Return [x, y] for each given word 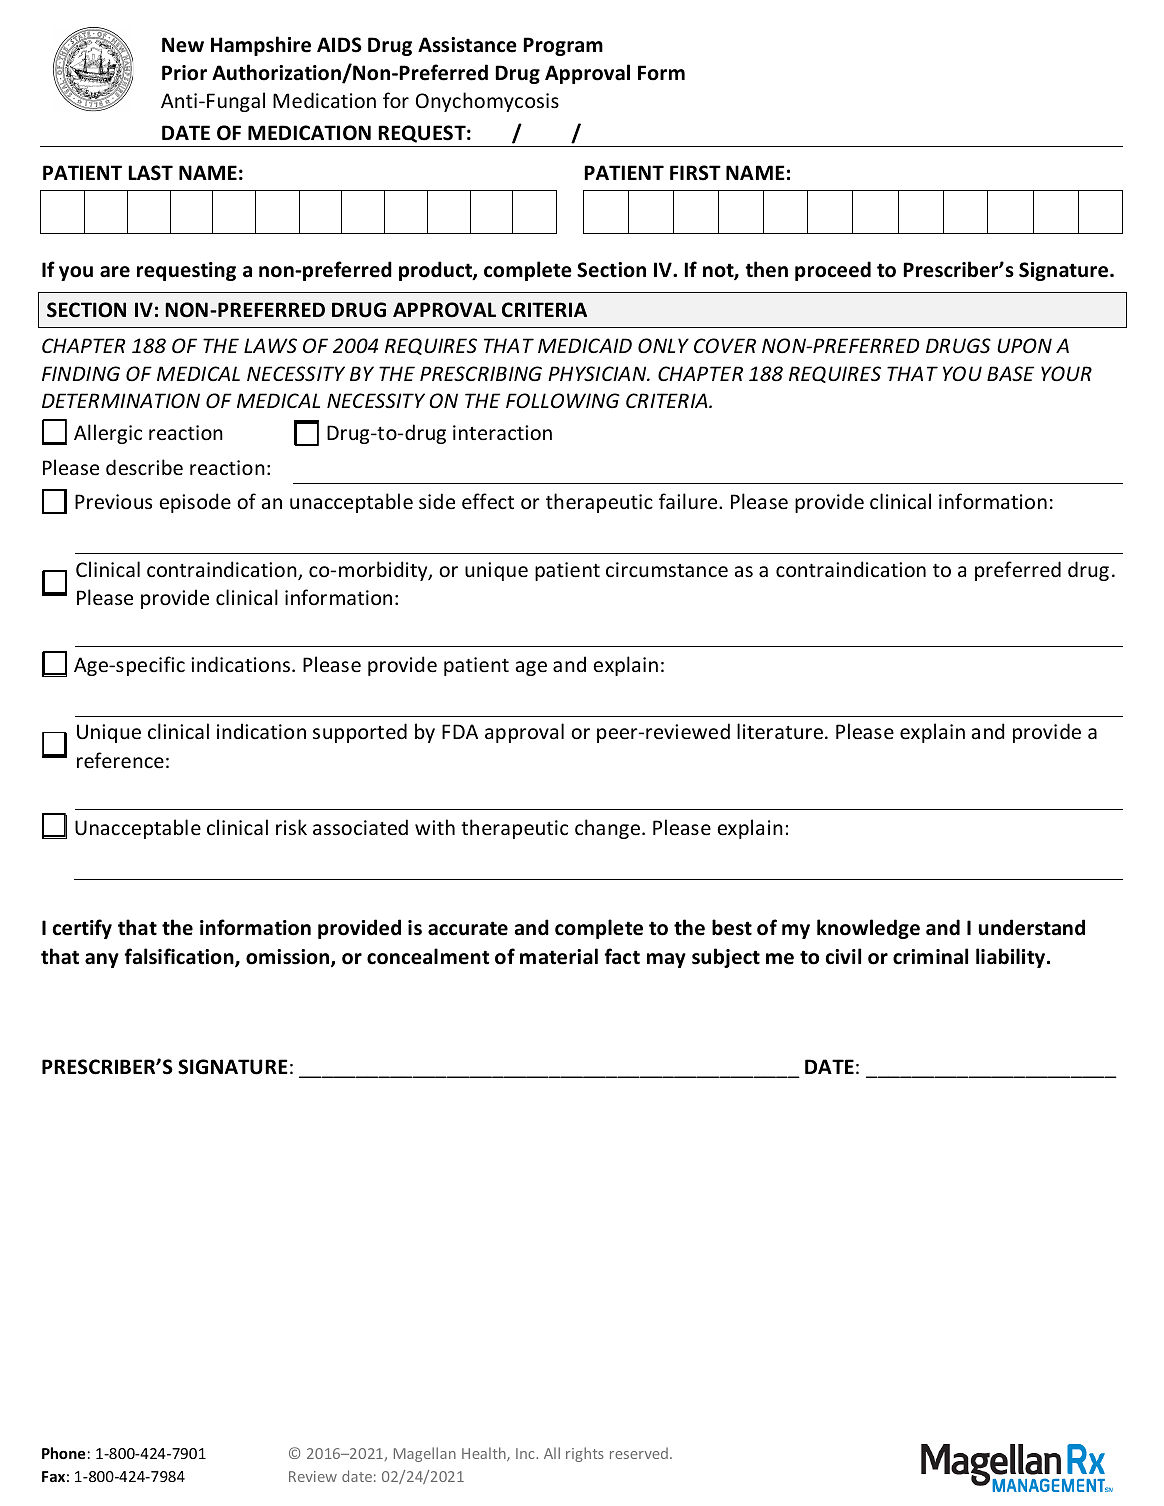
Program [563, 46]
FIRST [695, 173]
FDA [460, 731]
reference [120, 760]
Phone [63, 1453]
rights [585, 1454]
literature [780, 731]
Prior [184, 73]
